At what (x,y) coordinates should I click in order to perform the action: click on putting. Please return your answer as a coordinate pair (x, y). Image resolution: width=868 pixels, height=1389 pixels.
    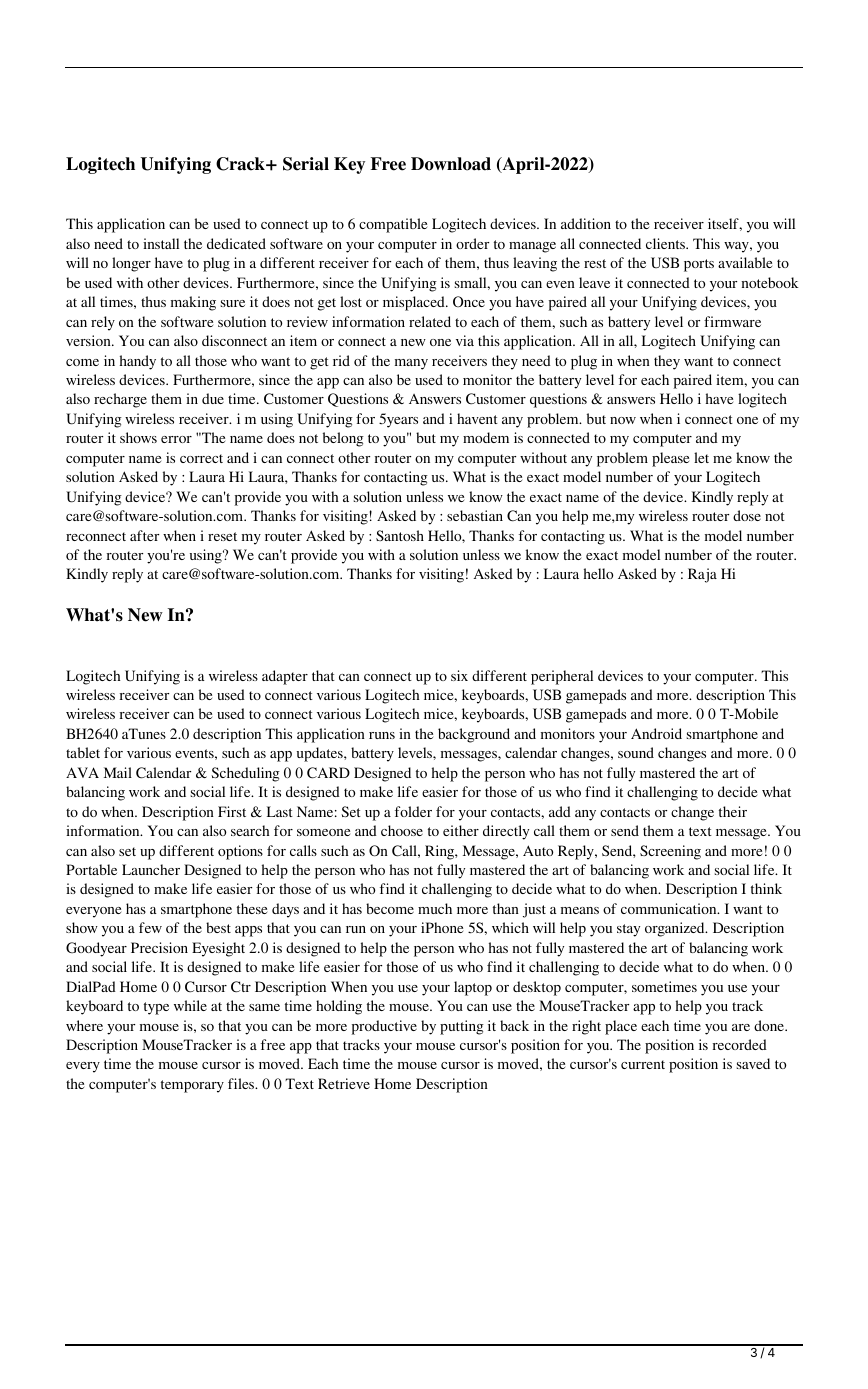
    Looking at the image, I should click on (462, 1027).
